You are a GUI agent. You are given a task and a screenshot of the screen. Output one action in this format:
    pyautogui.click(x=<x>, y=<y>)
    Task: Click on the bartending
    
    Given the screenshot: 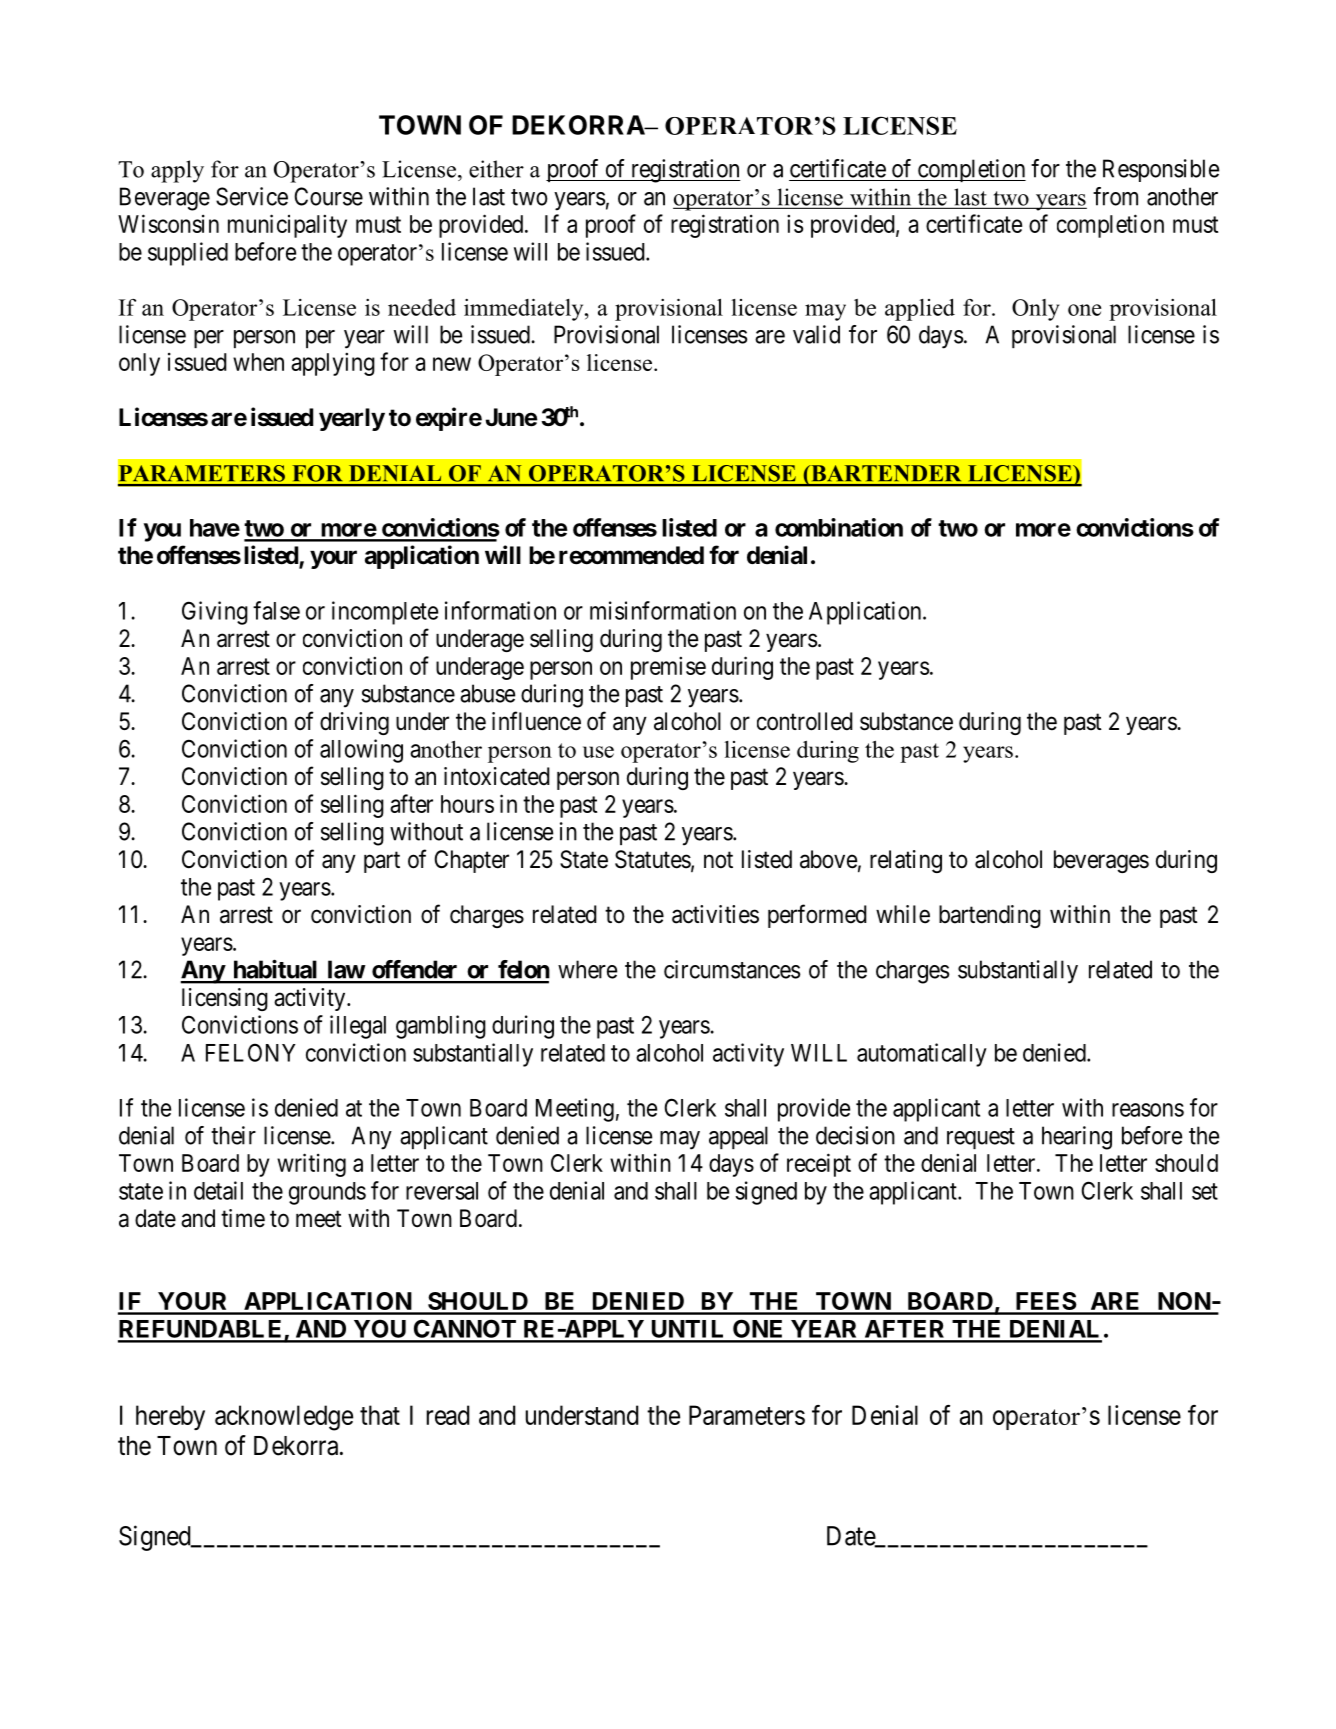 What is the action you would take?
    pyautogui.click(x=990, y=916)
